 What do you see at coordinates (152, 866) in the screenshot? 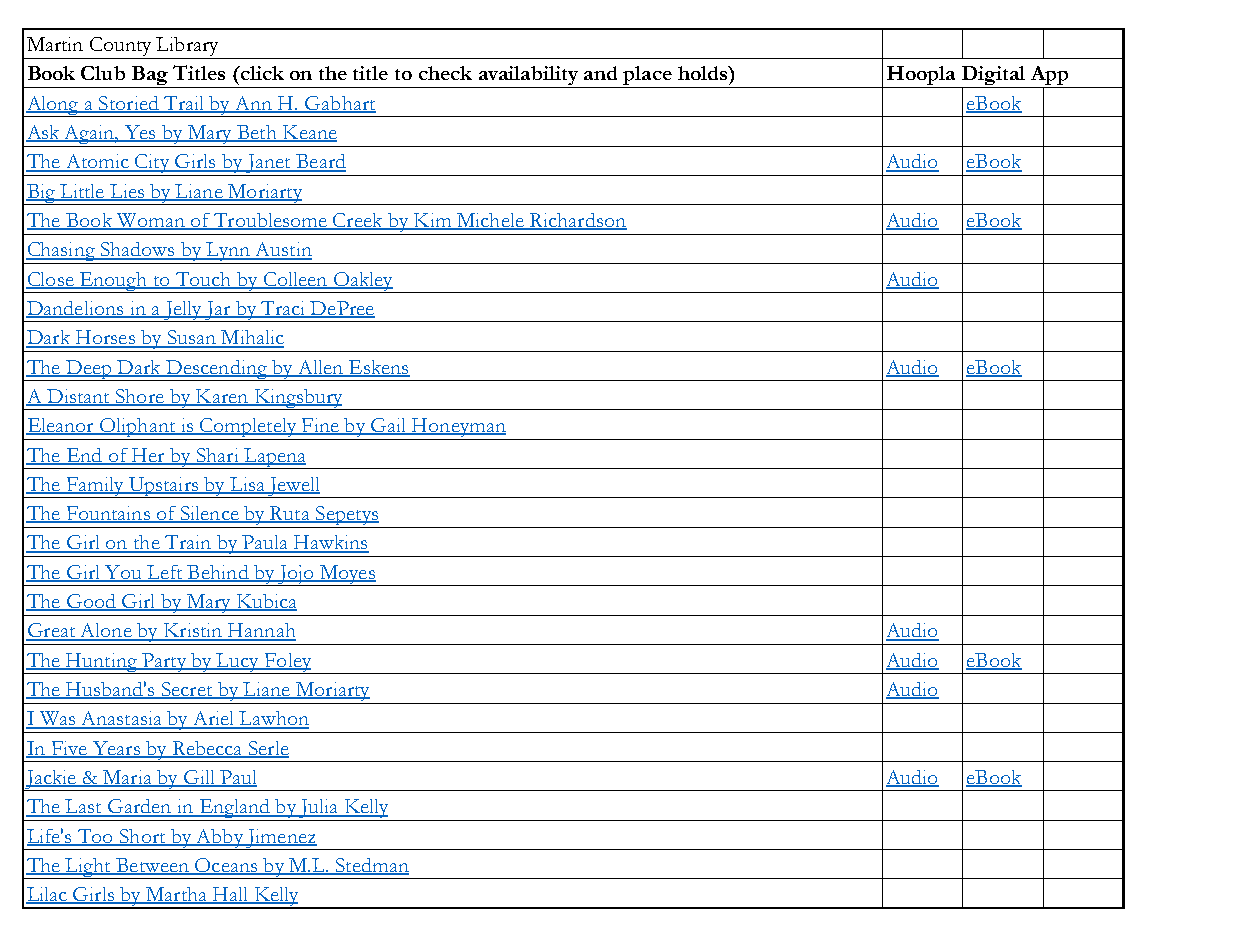
I see `Between` at bounding box center [152, 866].
